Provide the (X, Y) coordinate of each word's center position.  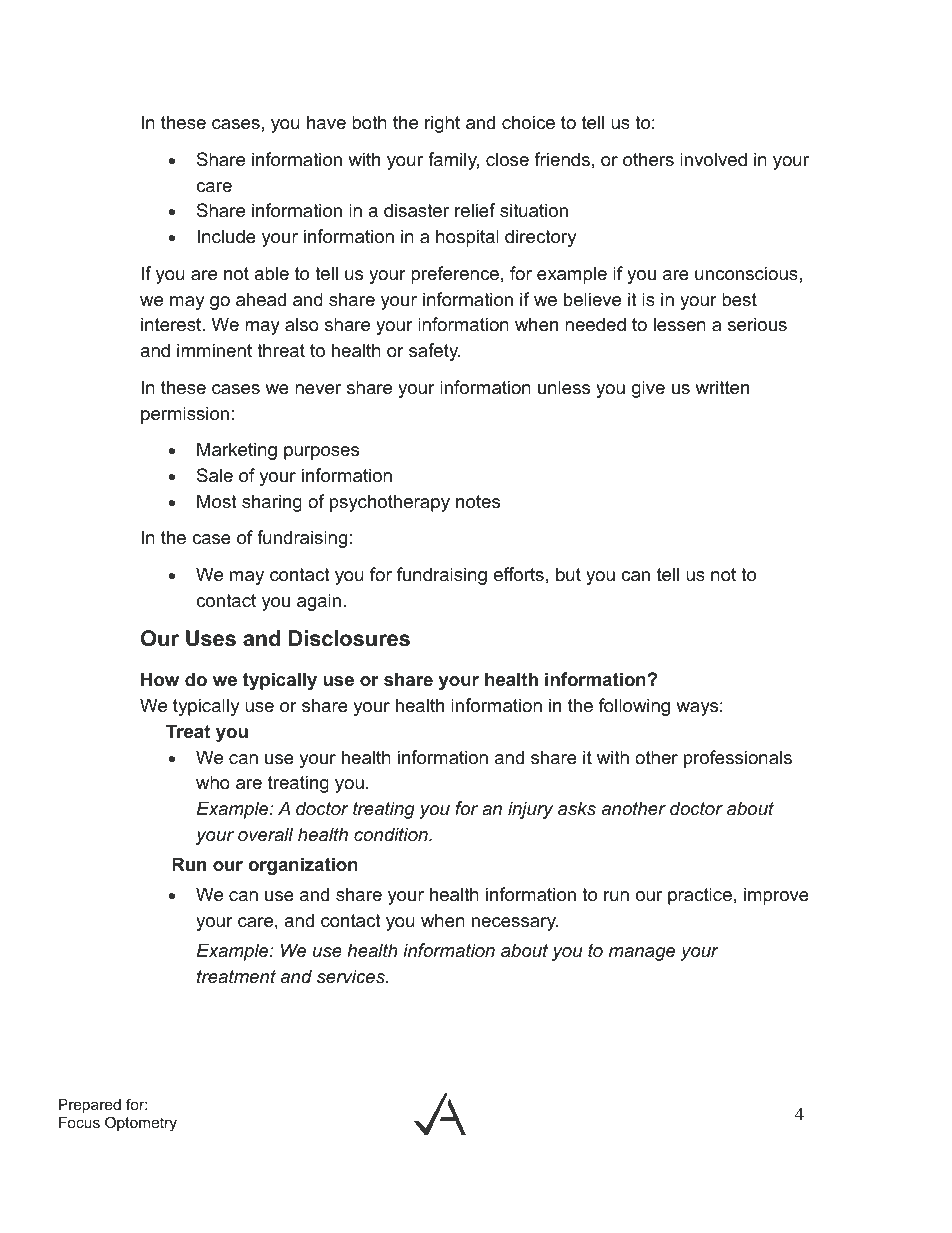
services (352, 976)
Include (226, 236)
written (722, 387)
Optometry (141, 1124)
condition (392, 834)
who (213, 782)
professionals (738, 759)
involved (713, 159)
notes (478, 502)
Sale (215, 475)
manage (642, 954)
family (453, 161)
